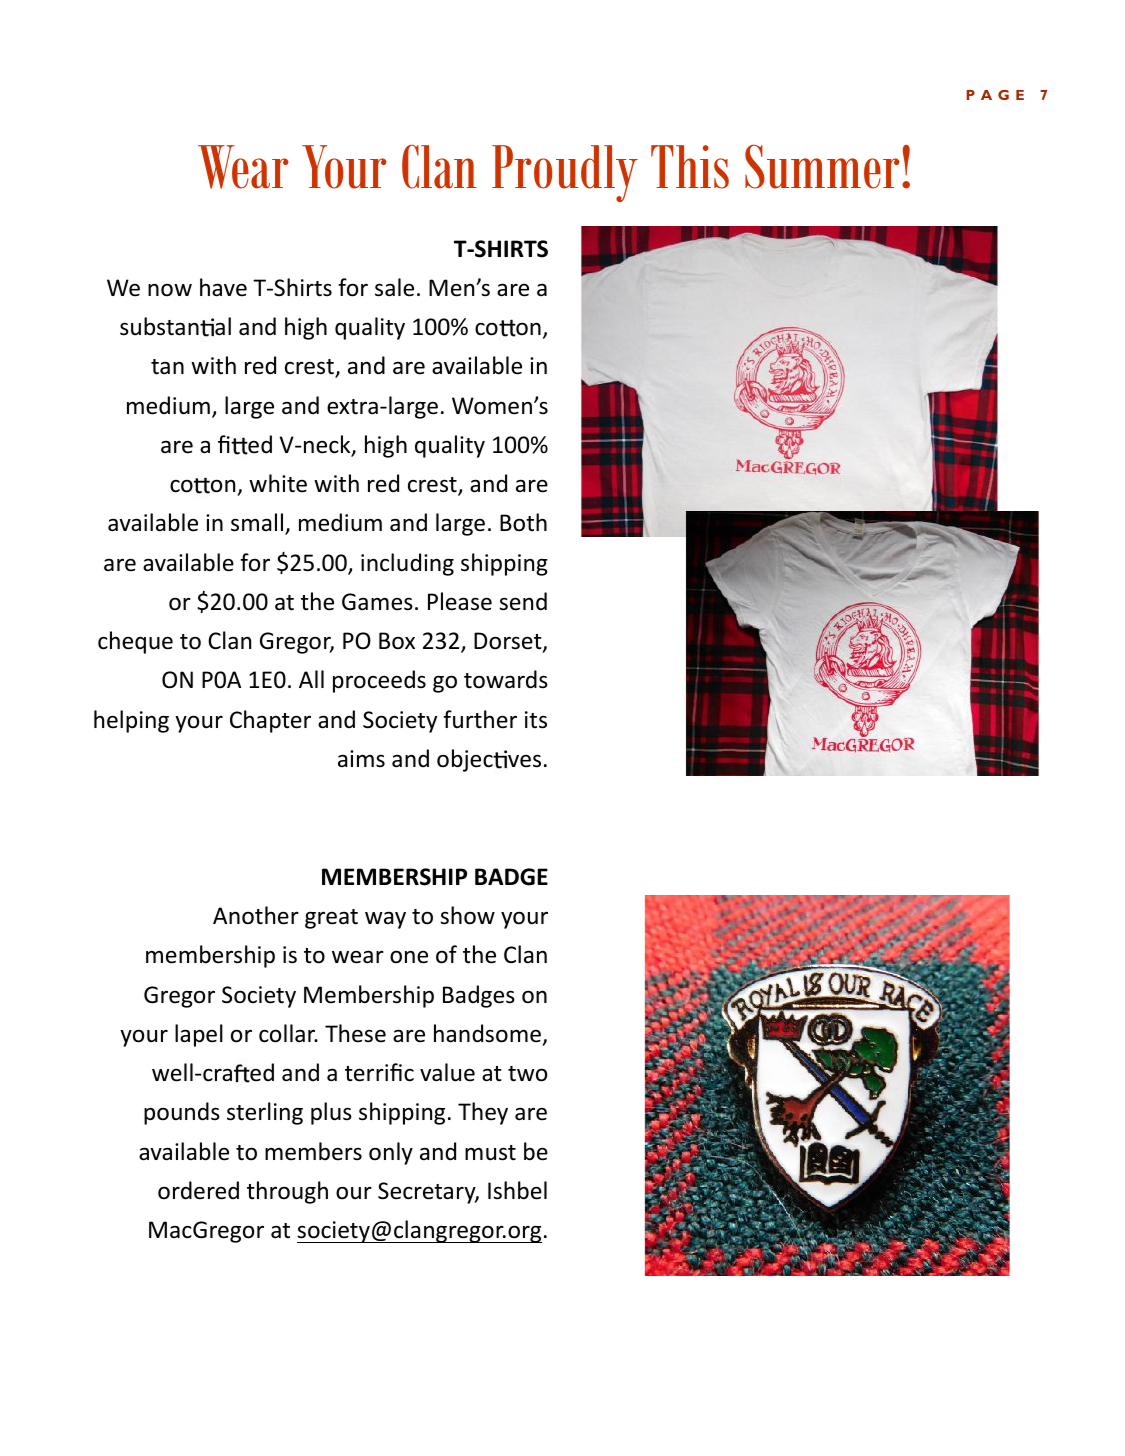 The width and height of the screenshot is (1125, 1456). Describe the element at coordinates (198, 1190) in the screenshot. I see `ordered` at that location.
